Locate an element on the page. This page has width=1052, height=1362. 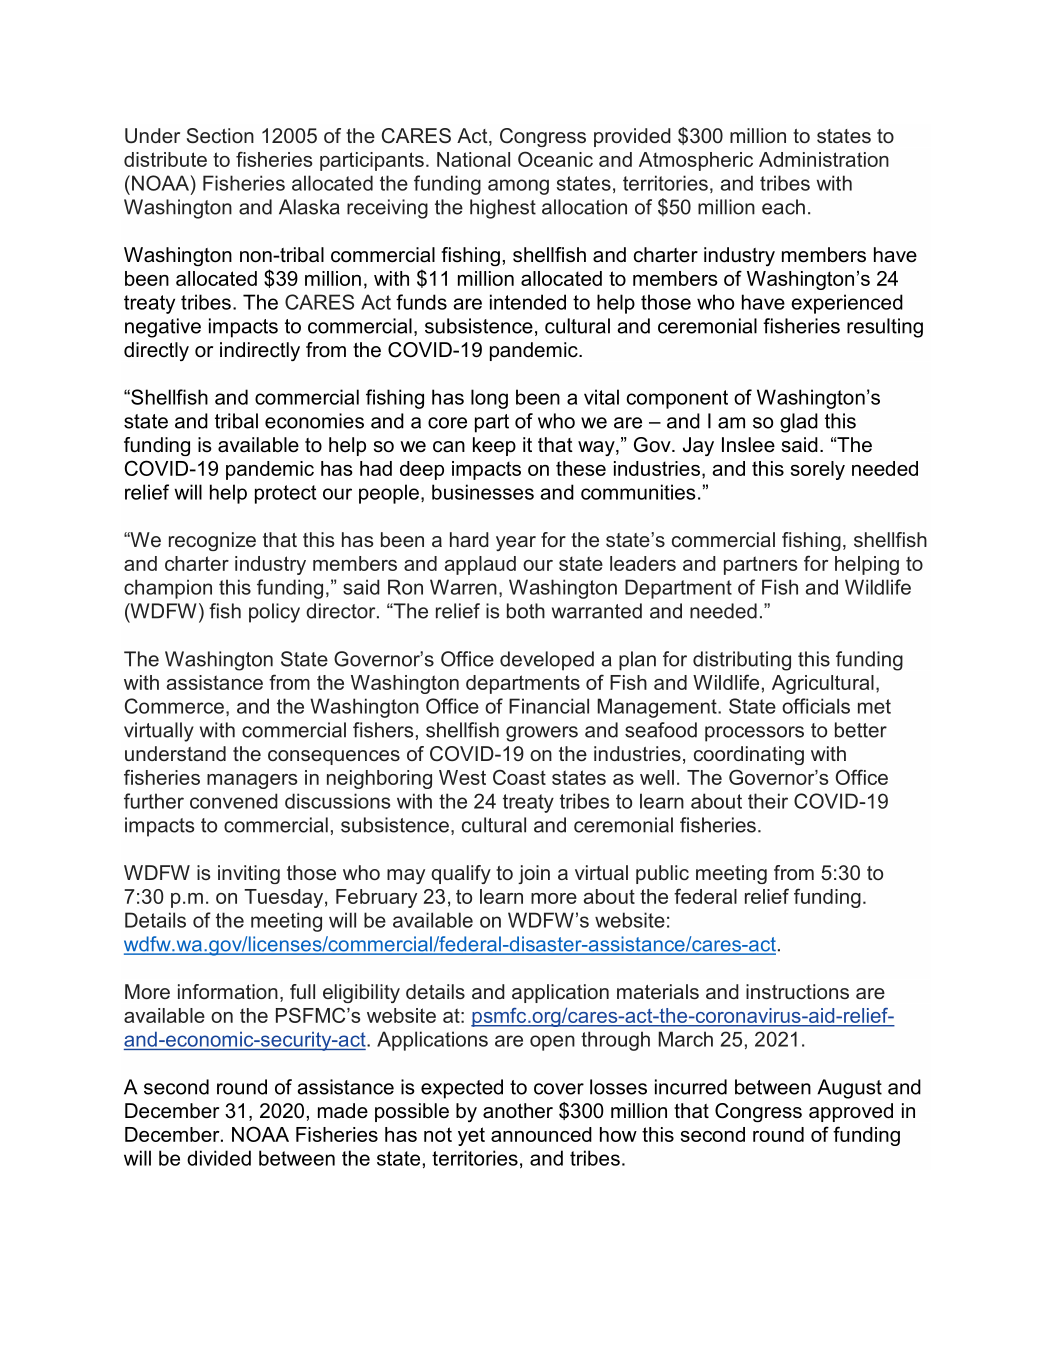
glad is located at coordinates (799, 423).
